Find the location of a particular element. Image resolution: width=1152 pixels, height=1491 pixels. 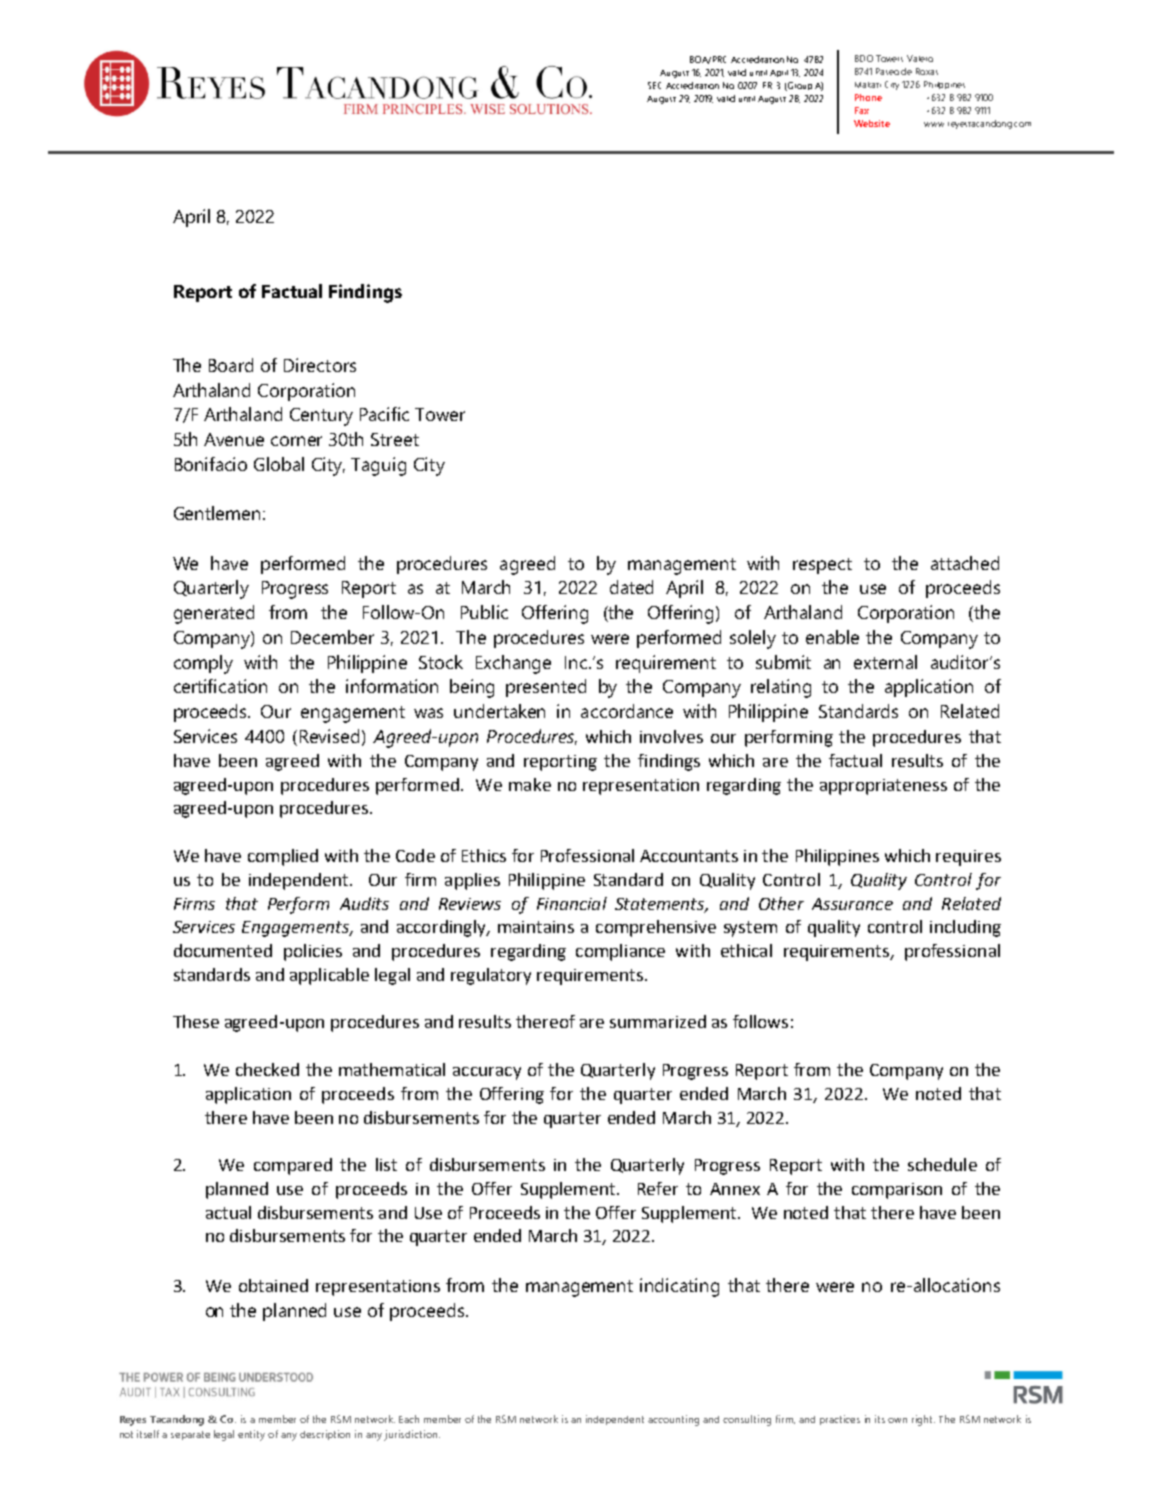

make is located at coordinates (530, 784).
